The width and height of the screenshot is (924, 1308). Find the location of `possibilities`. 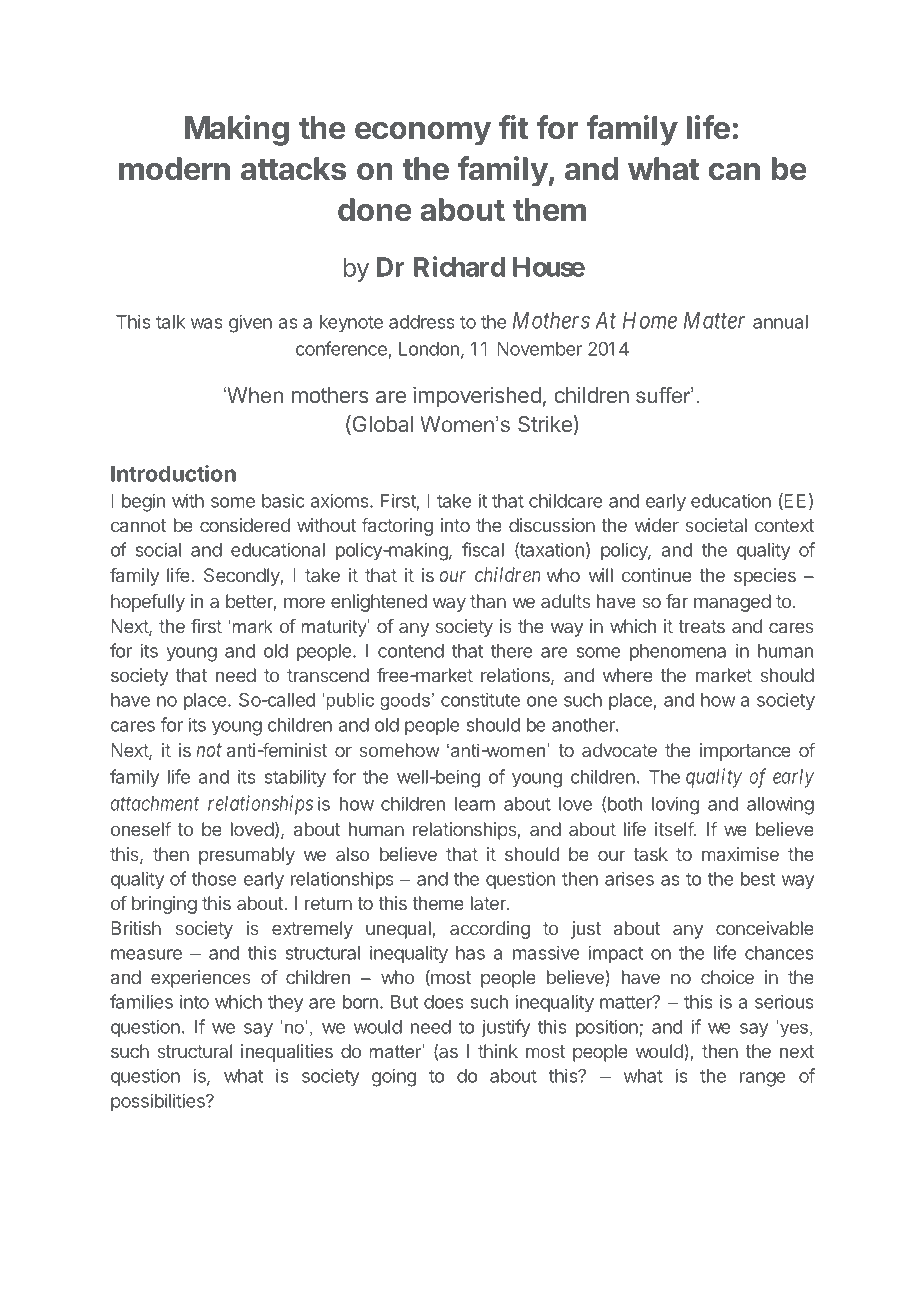

possibilities is located at coordinates (159, 1102).
